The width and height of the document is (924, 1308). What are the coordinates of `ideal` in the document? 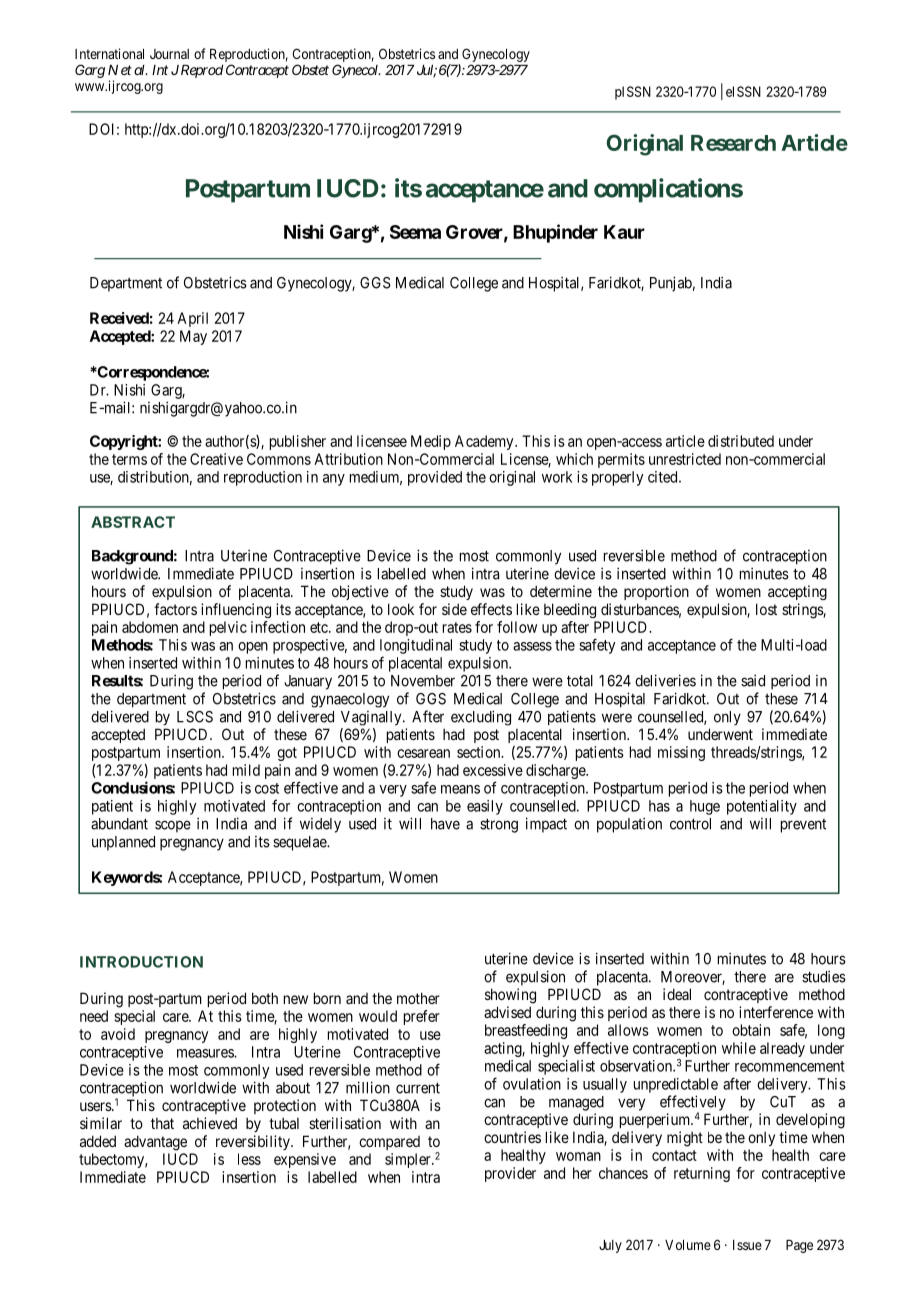 It's located at (677, 994).
